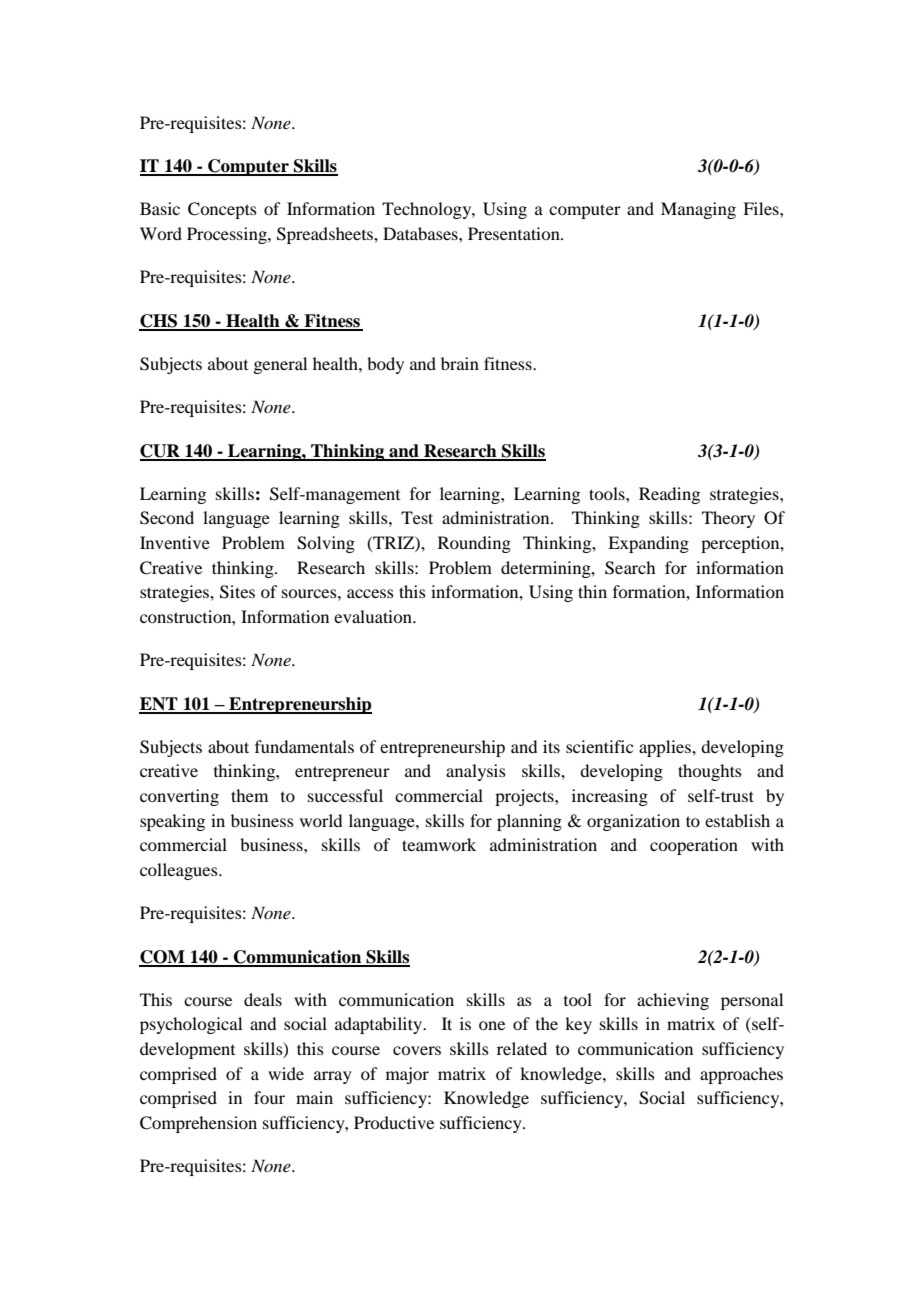 The width and height of the page is (924, 1307). Describe the element at coordinates (269, 1097) in the page. I see `four` at that location.
